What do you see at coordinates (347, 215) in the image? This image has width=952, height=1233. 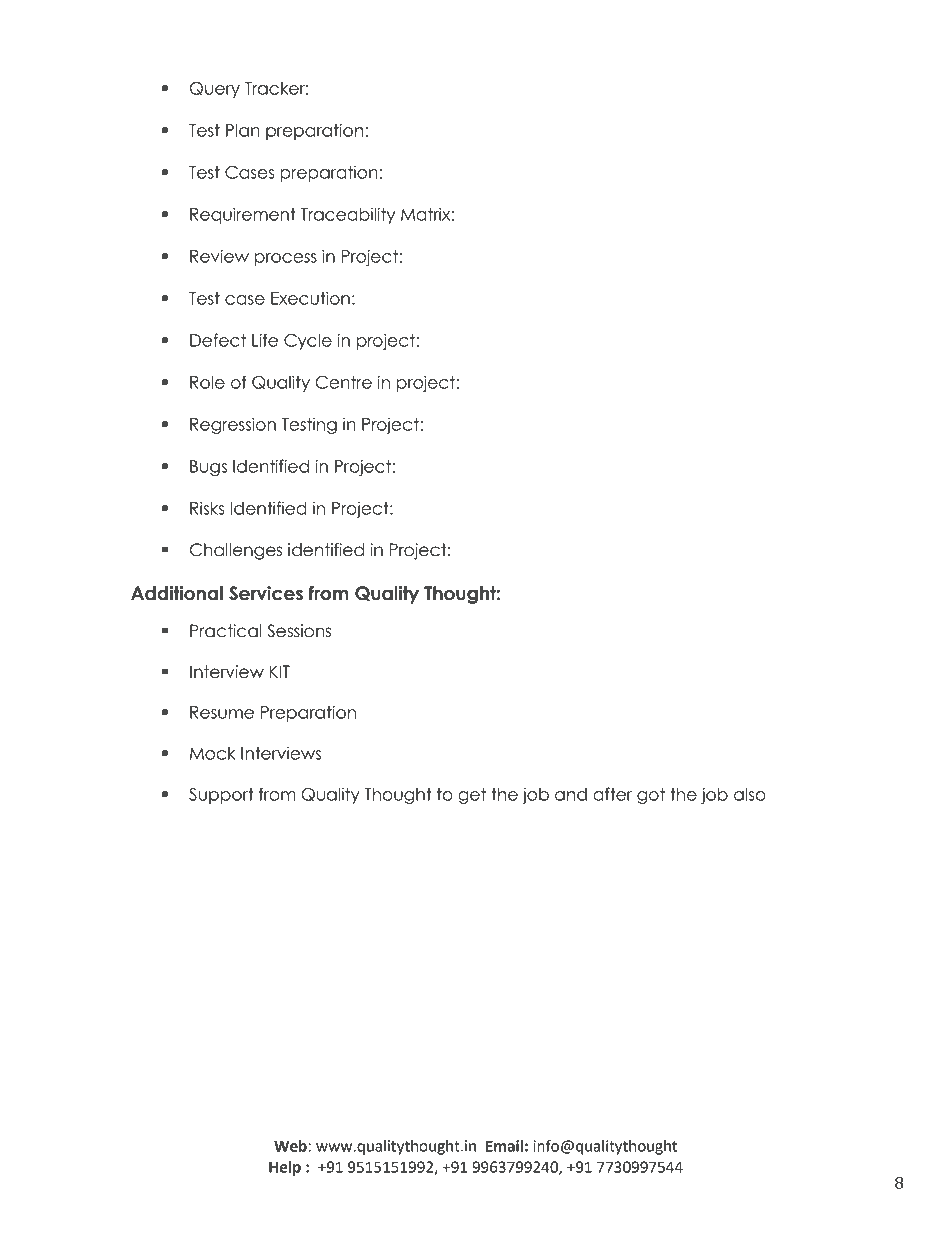 I see `Traceability` at bounding box center [347, 215].
